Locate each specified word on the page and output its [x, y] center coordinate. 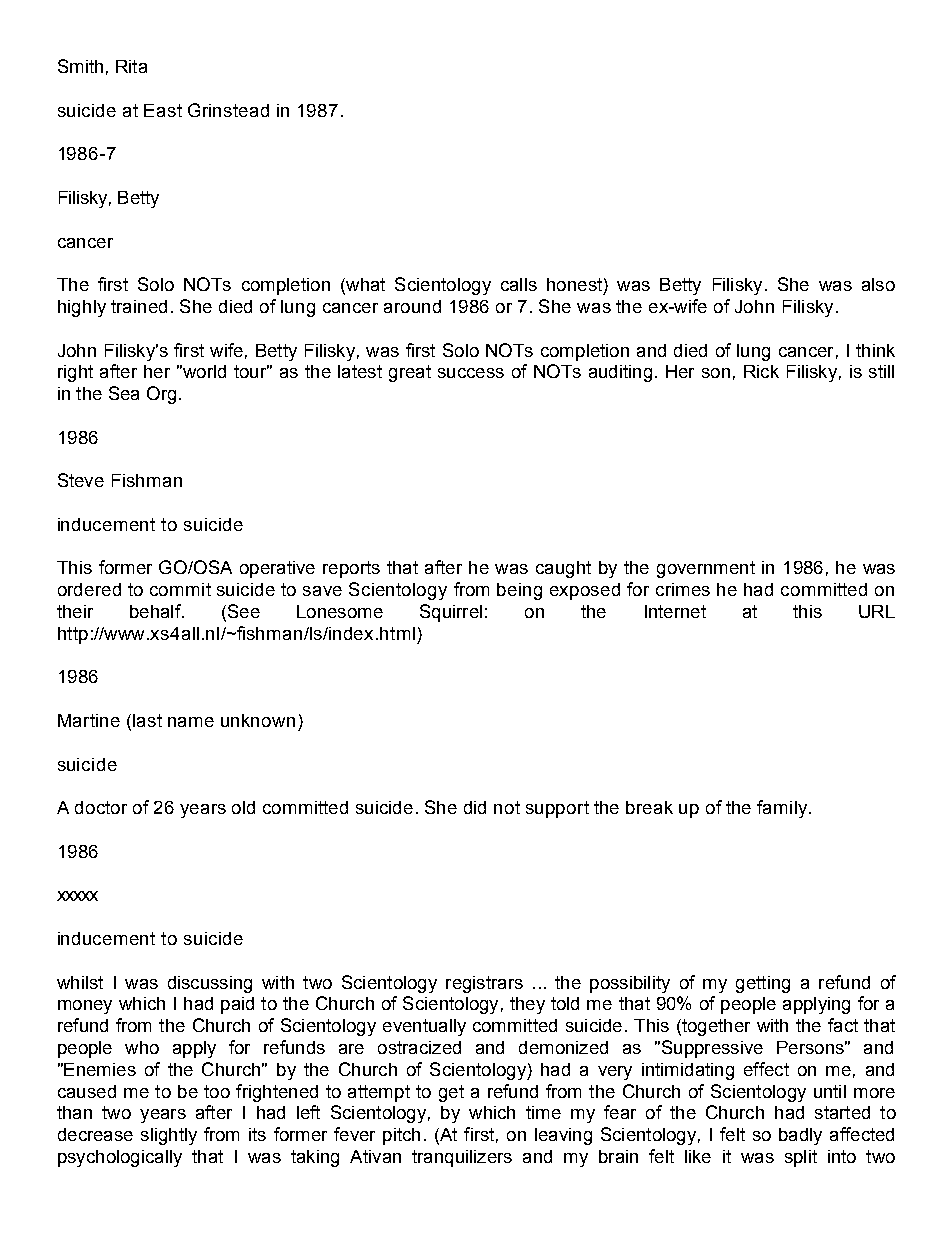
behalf [156, 611]
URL [877, 611]
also [878, 284]
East [163, 110]
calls [519, 284]
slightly [169, 1136]
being [519, 591]
